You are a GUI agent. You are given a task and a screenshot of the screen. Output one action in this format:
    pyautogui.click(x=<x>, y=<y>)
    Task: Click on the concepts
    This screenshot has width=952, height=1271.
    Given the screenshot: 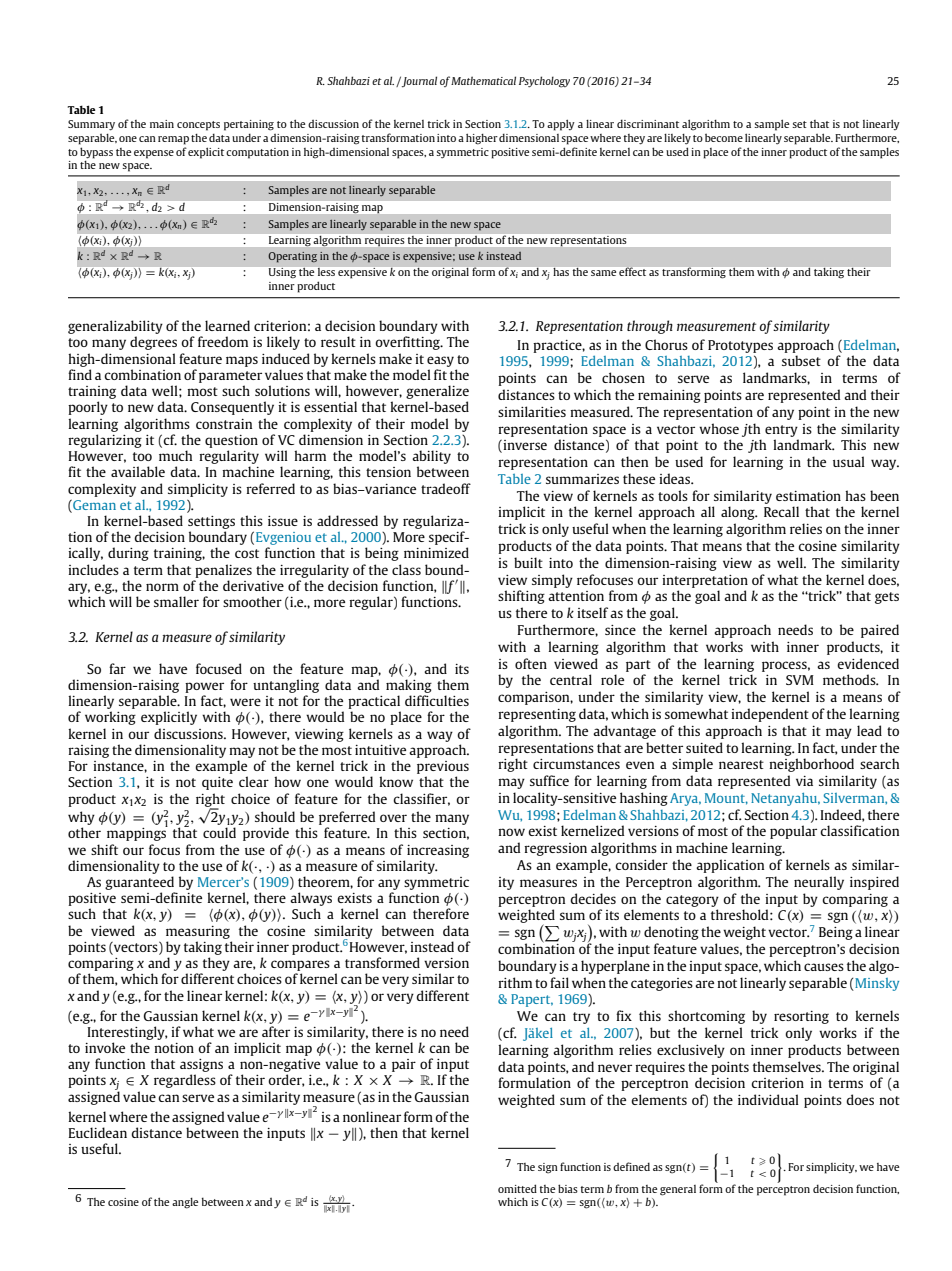 What is the action you would take?
    pyautogui.click(x=198, y=126)
